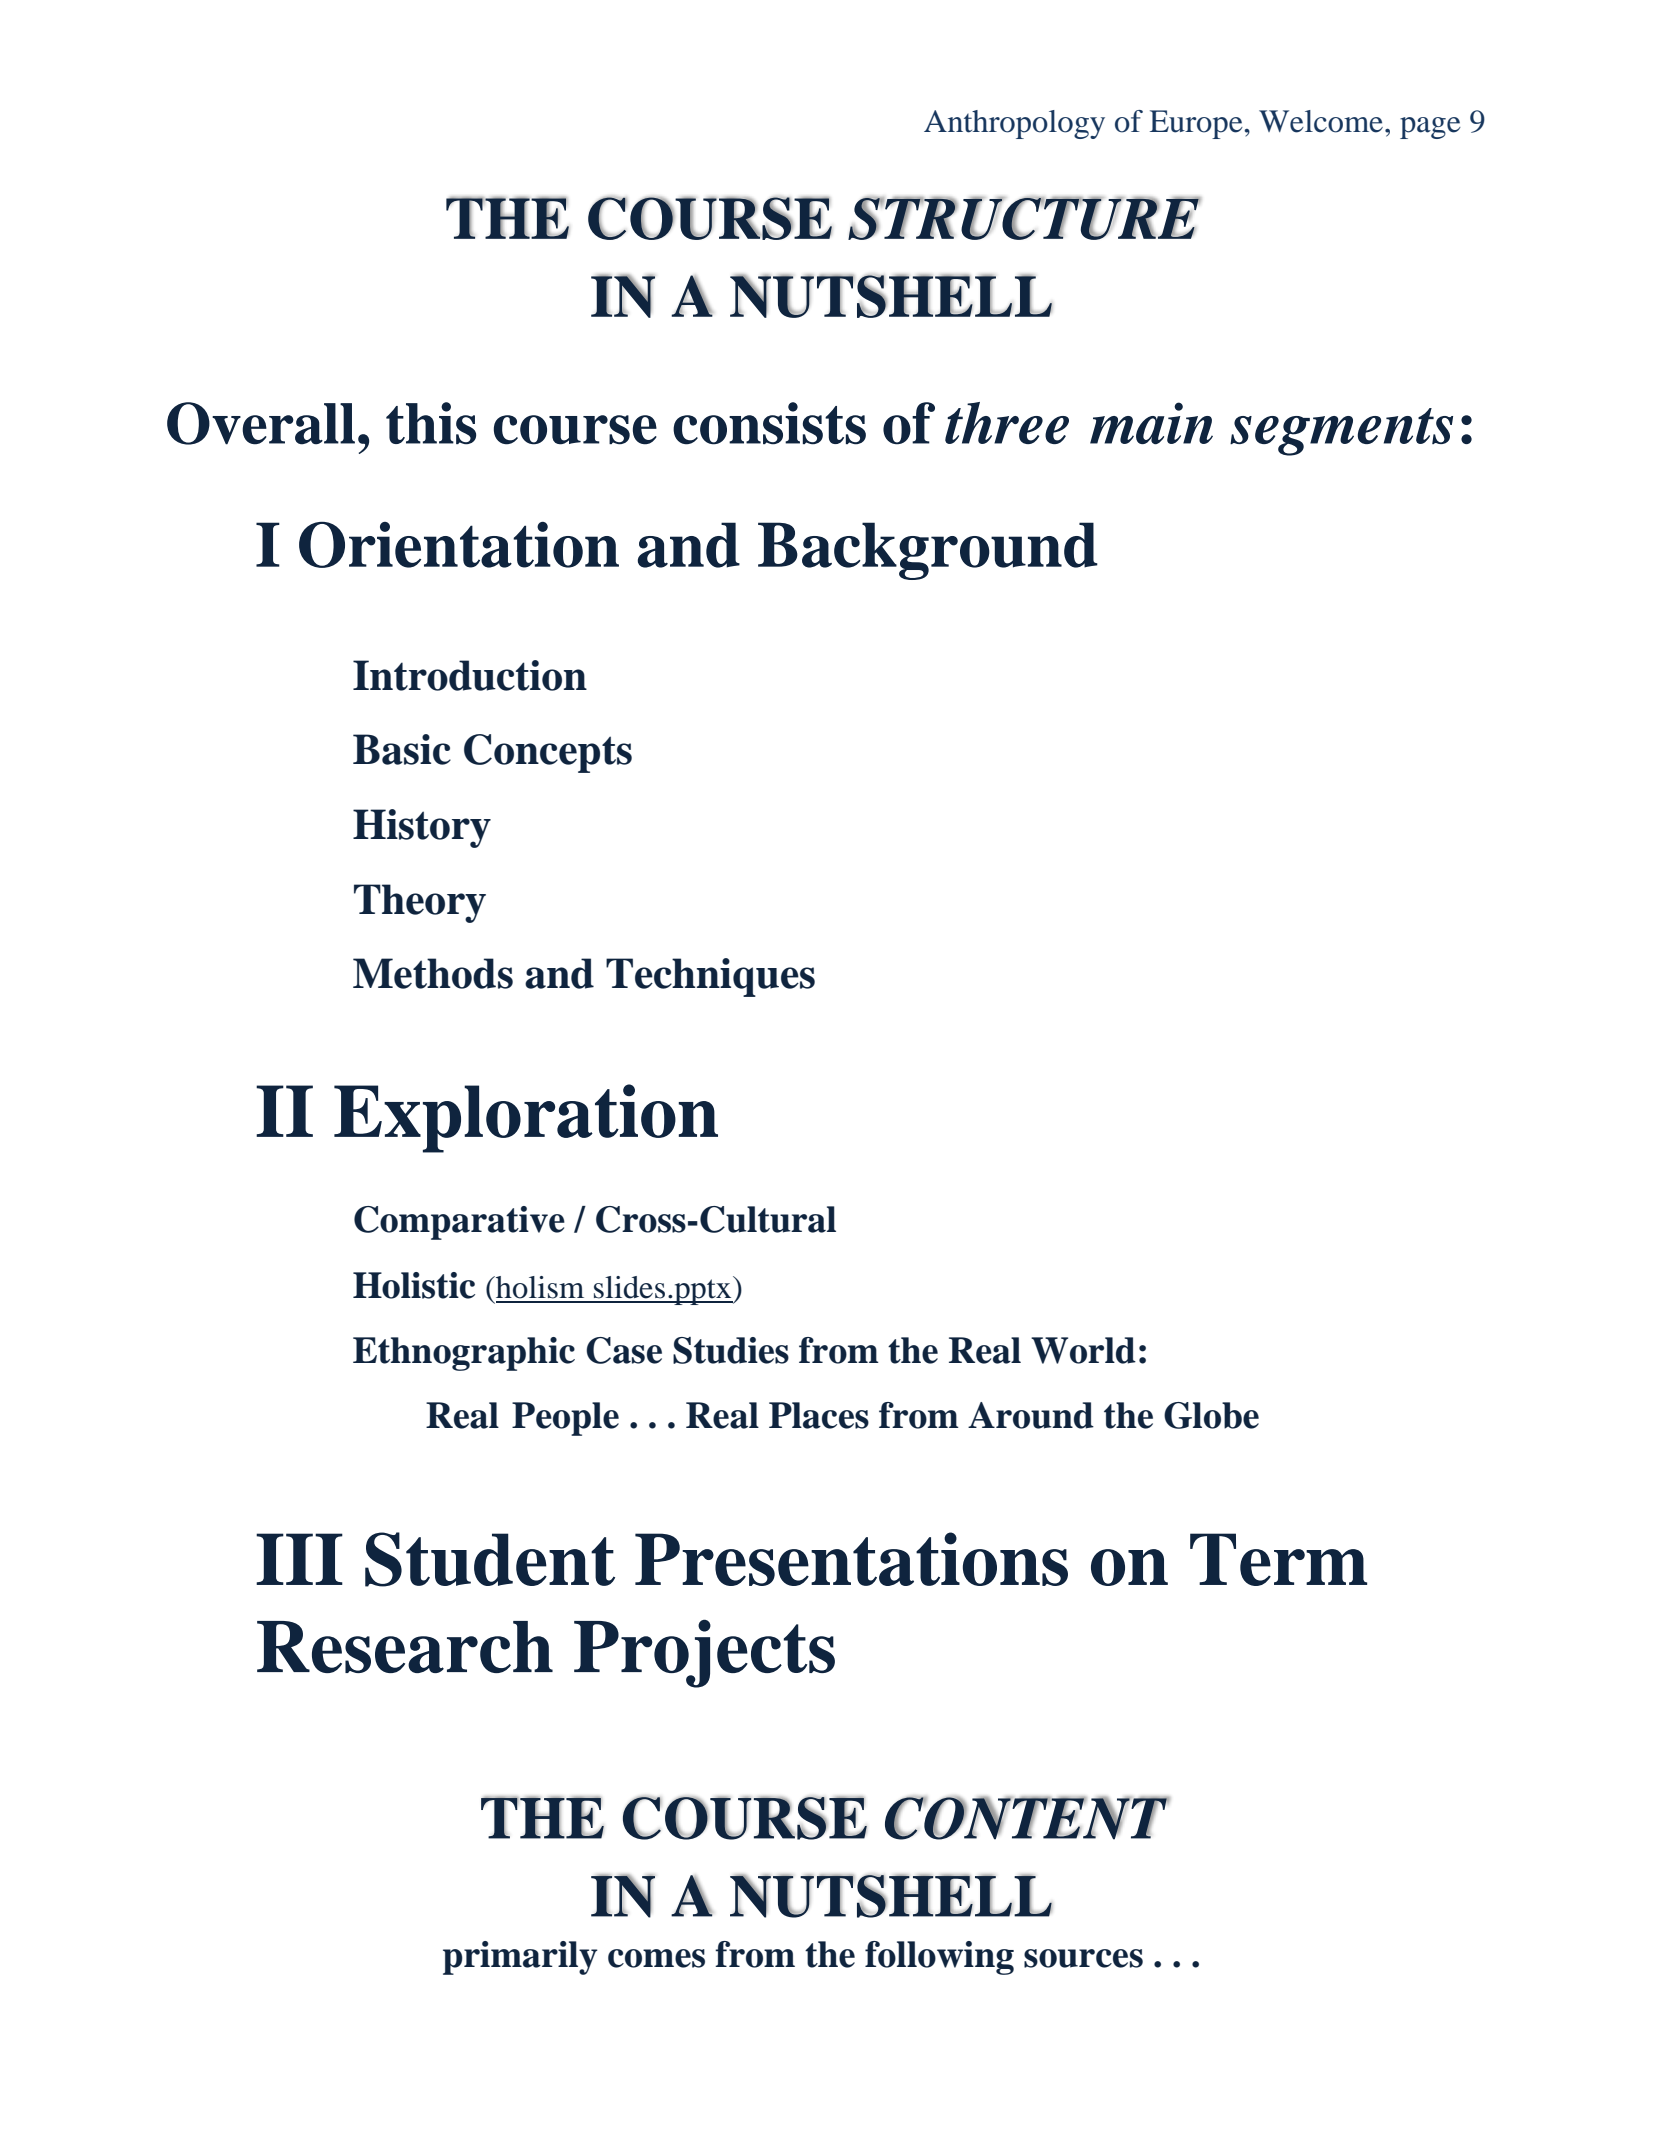 The width and height of the page is (1656, 2143). I want to click on primarily, so click(520, 1958).
